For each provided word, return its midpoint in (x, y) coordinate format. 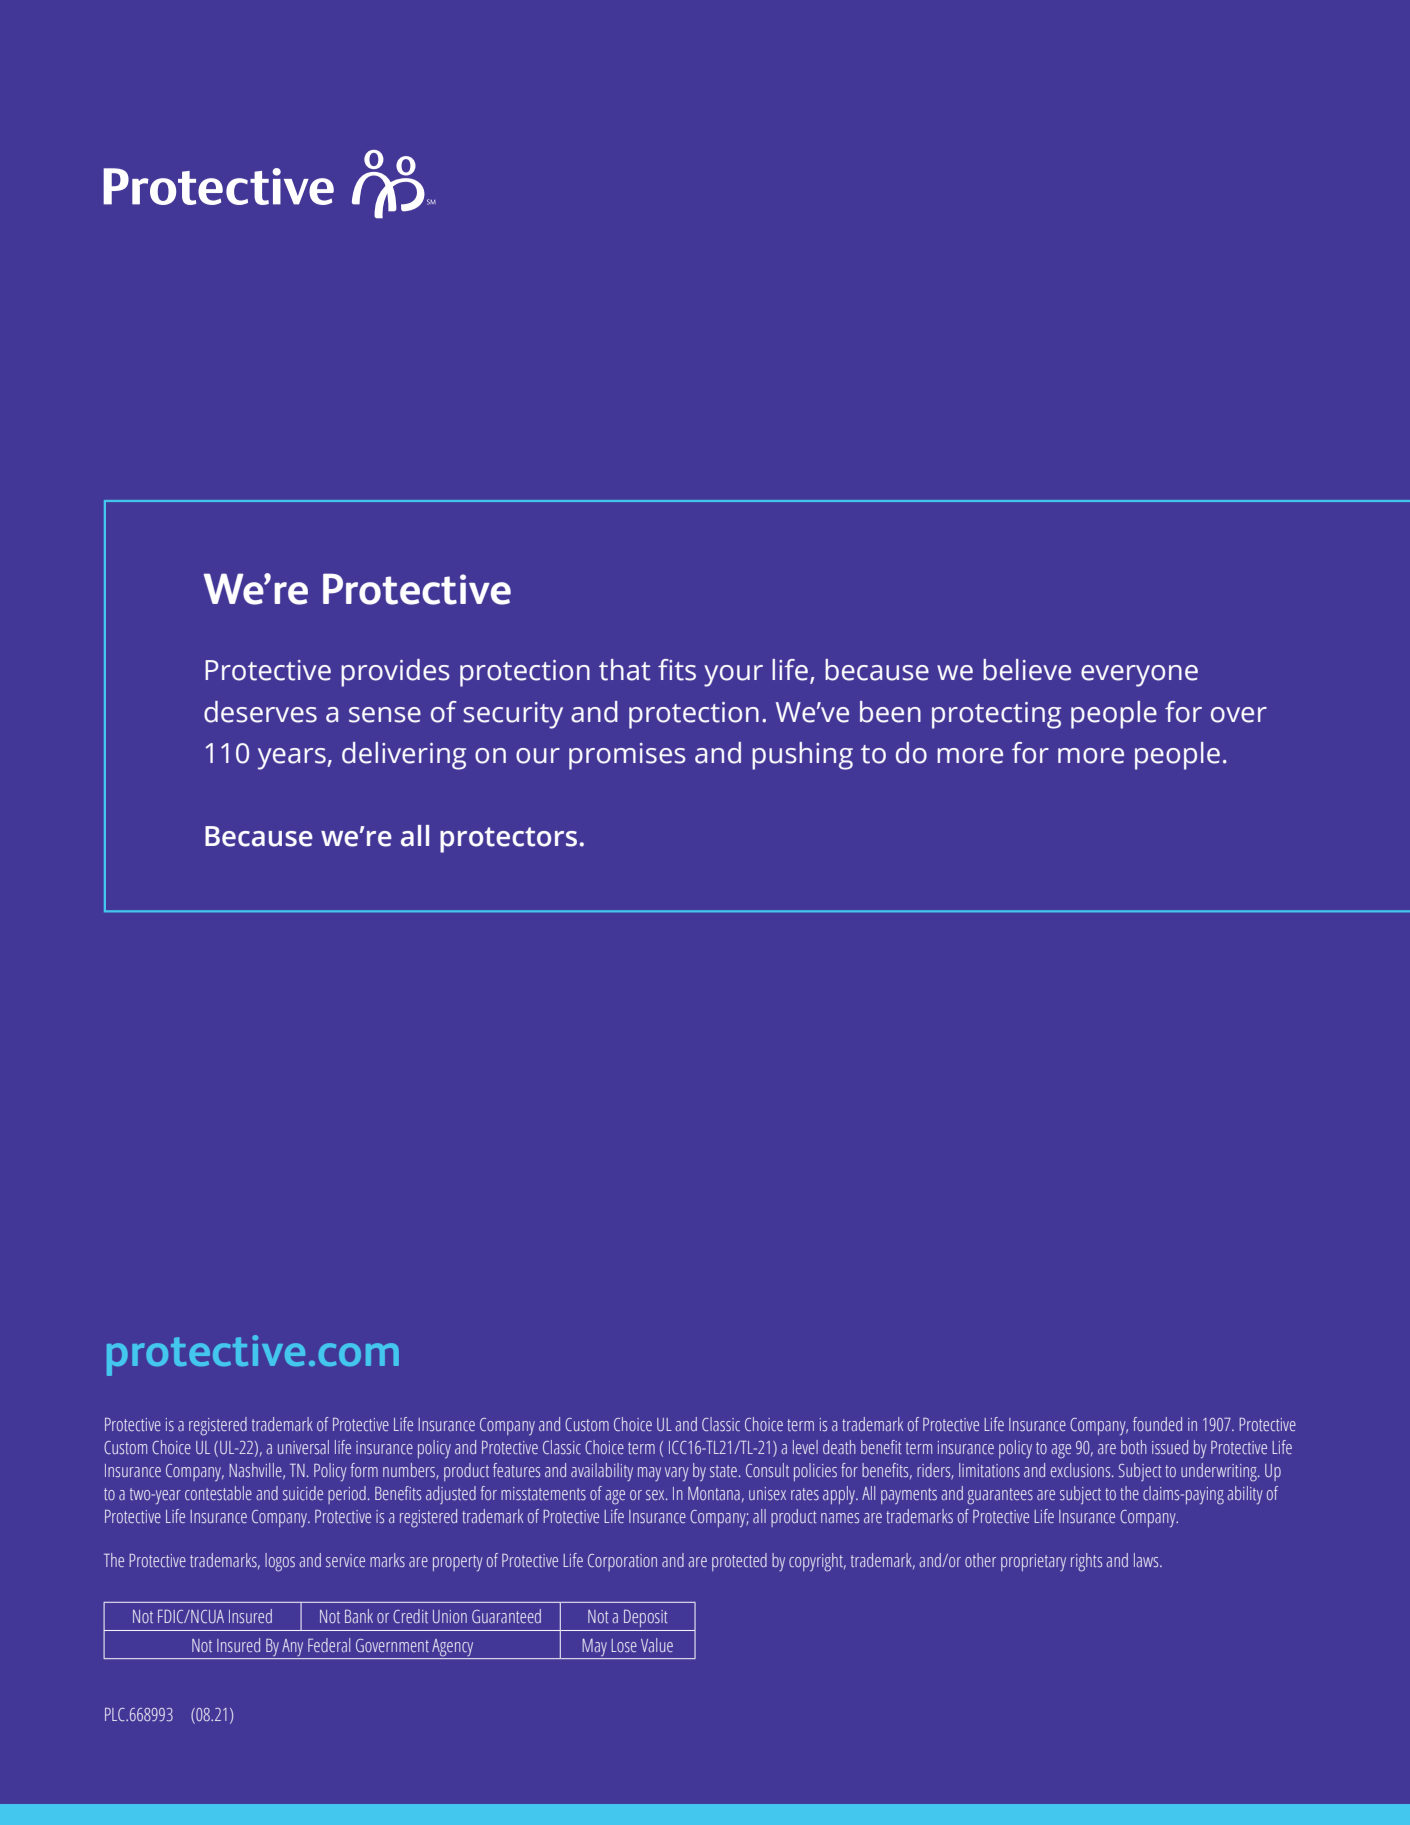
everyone (1139, 676)
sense (385, 715)
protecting (996, 715)
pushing (802, 756)
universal (303, 1447)
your (733, 676)
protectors (508, 840)
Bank (359, 1616)
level (805, 1447)
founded (1157, 1424)
